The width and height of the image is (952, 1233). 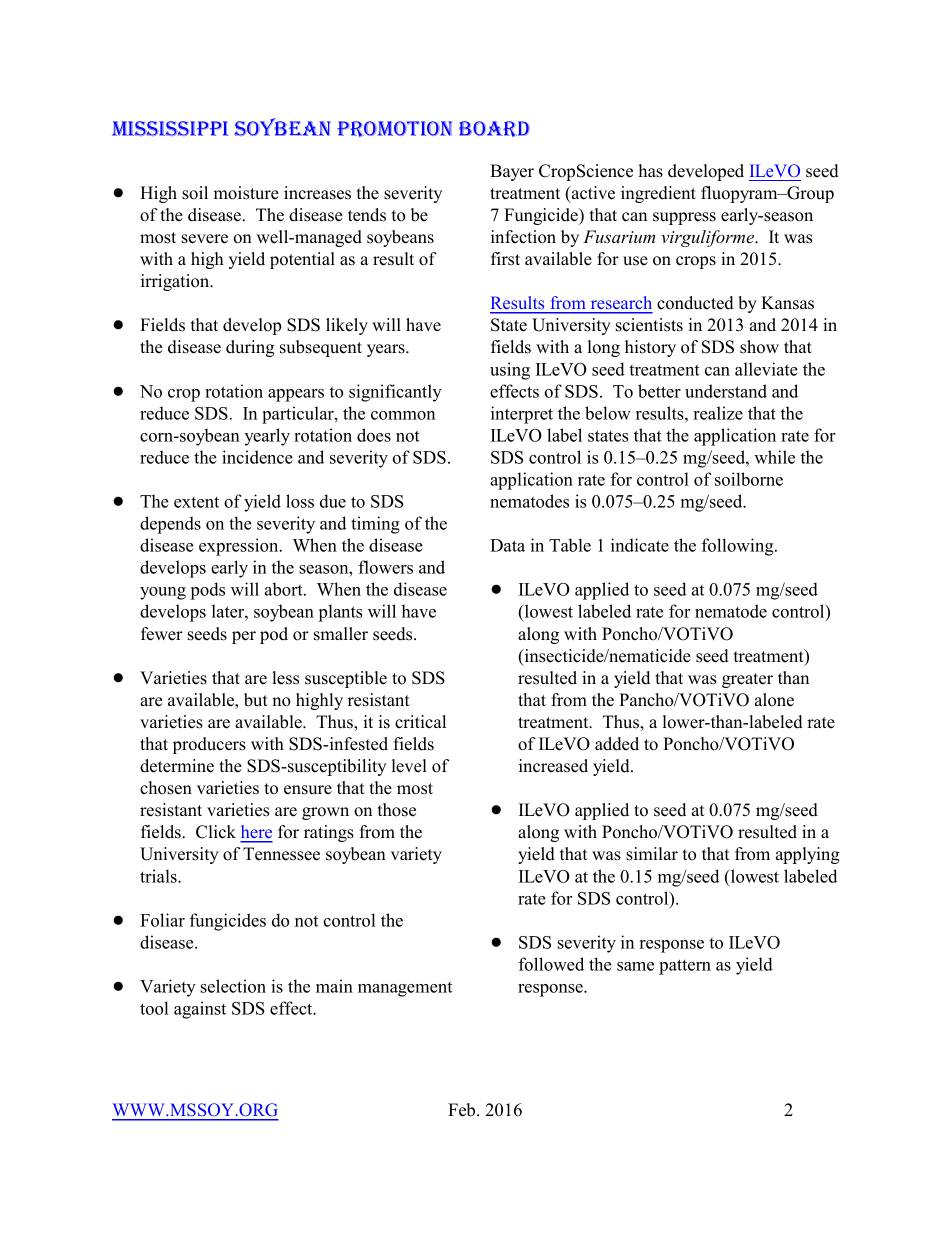 I want to click on understand, so click(x=726, y=391).
